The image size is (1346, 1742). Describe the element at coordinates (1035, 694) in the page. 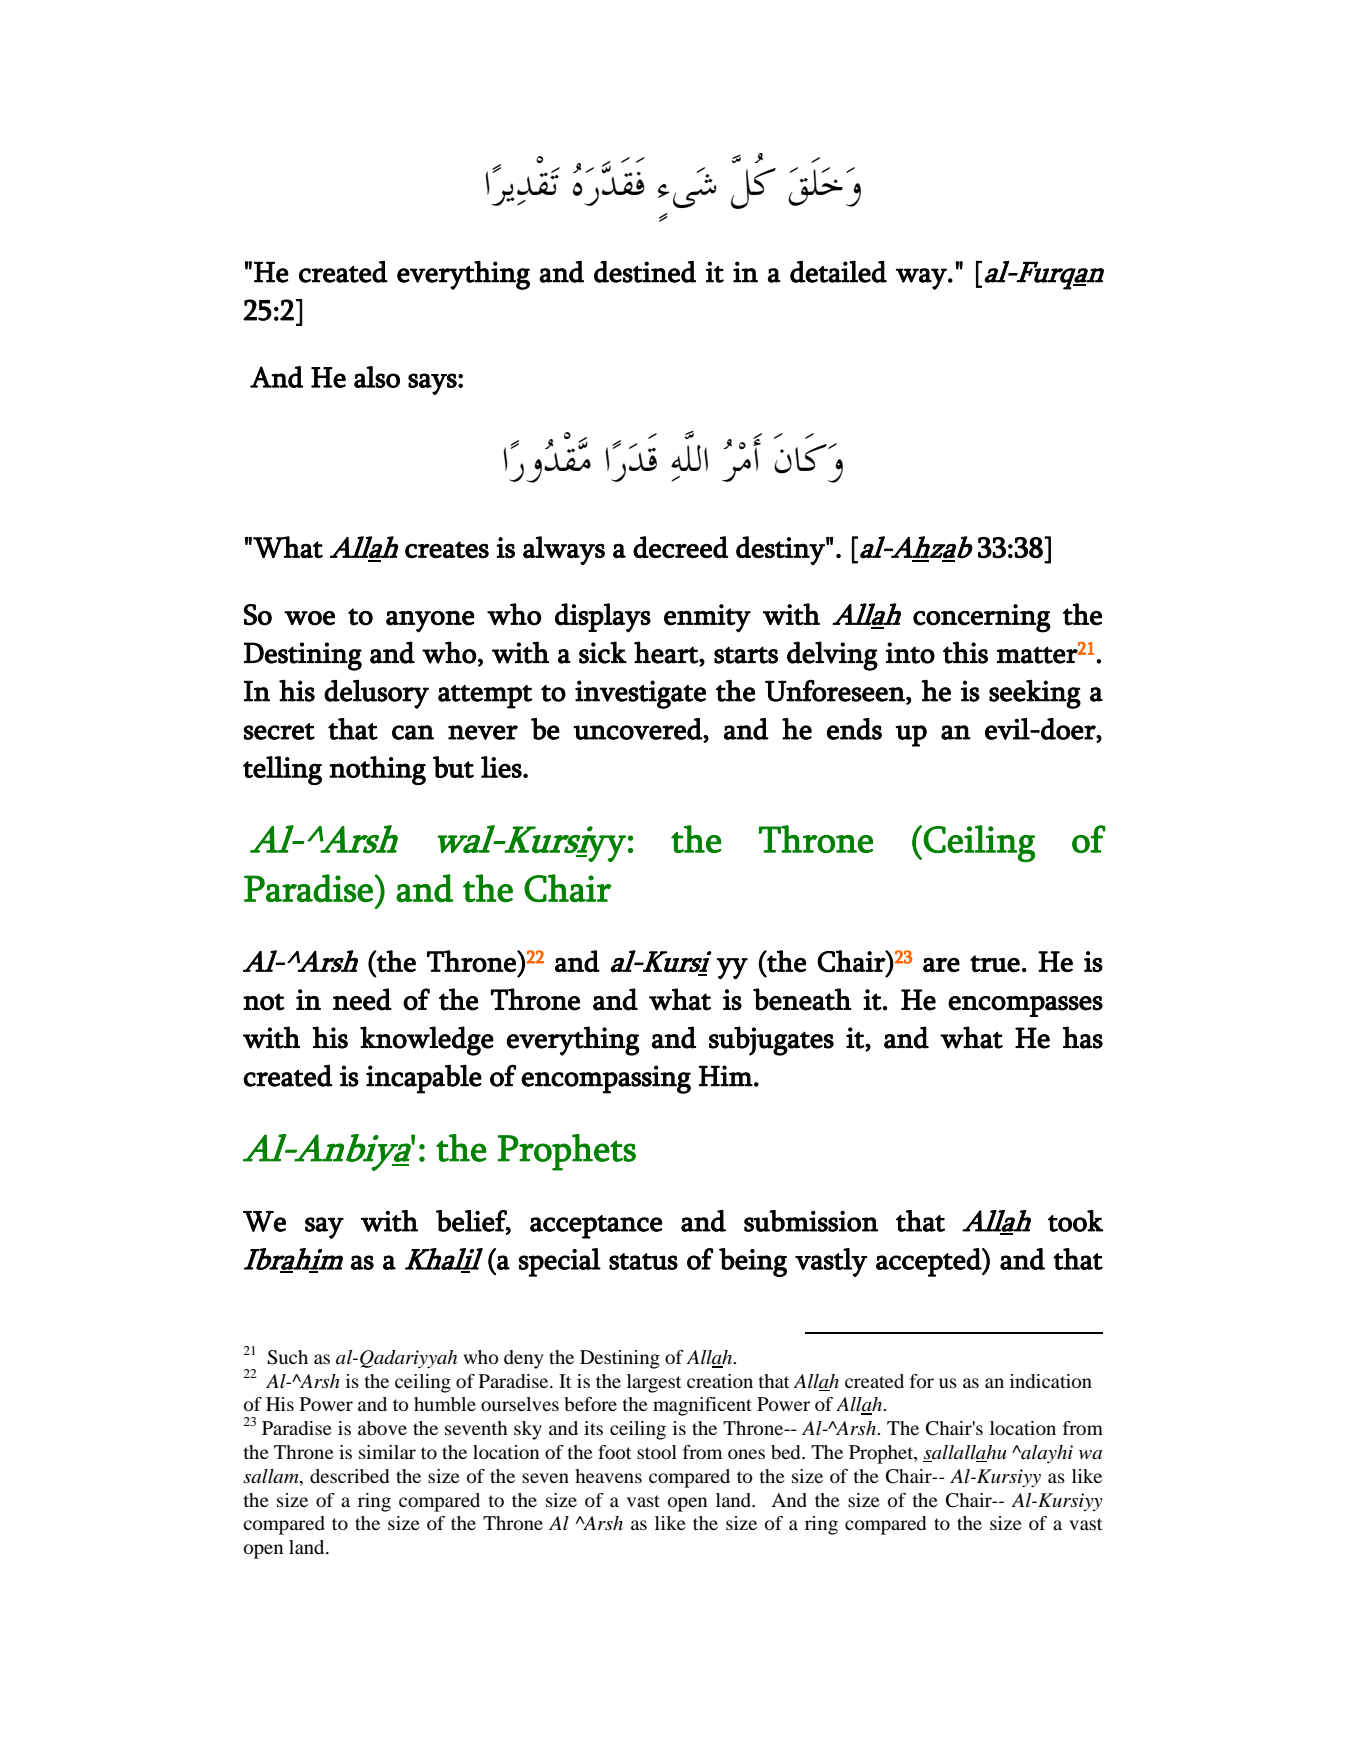

I see `seeking` at that location.
